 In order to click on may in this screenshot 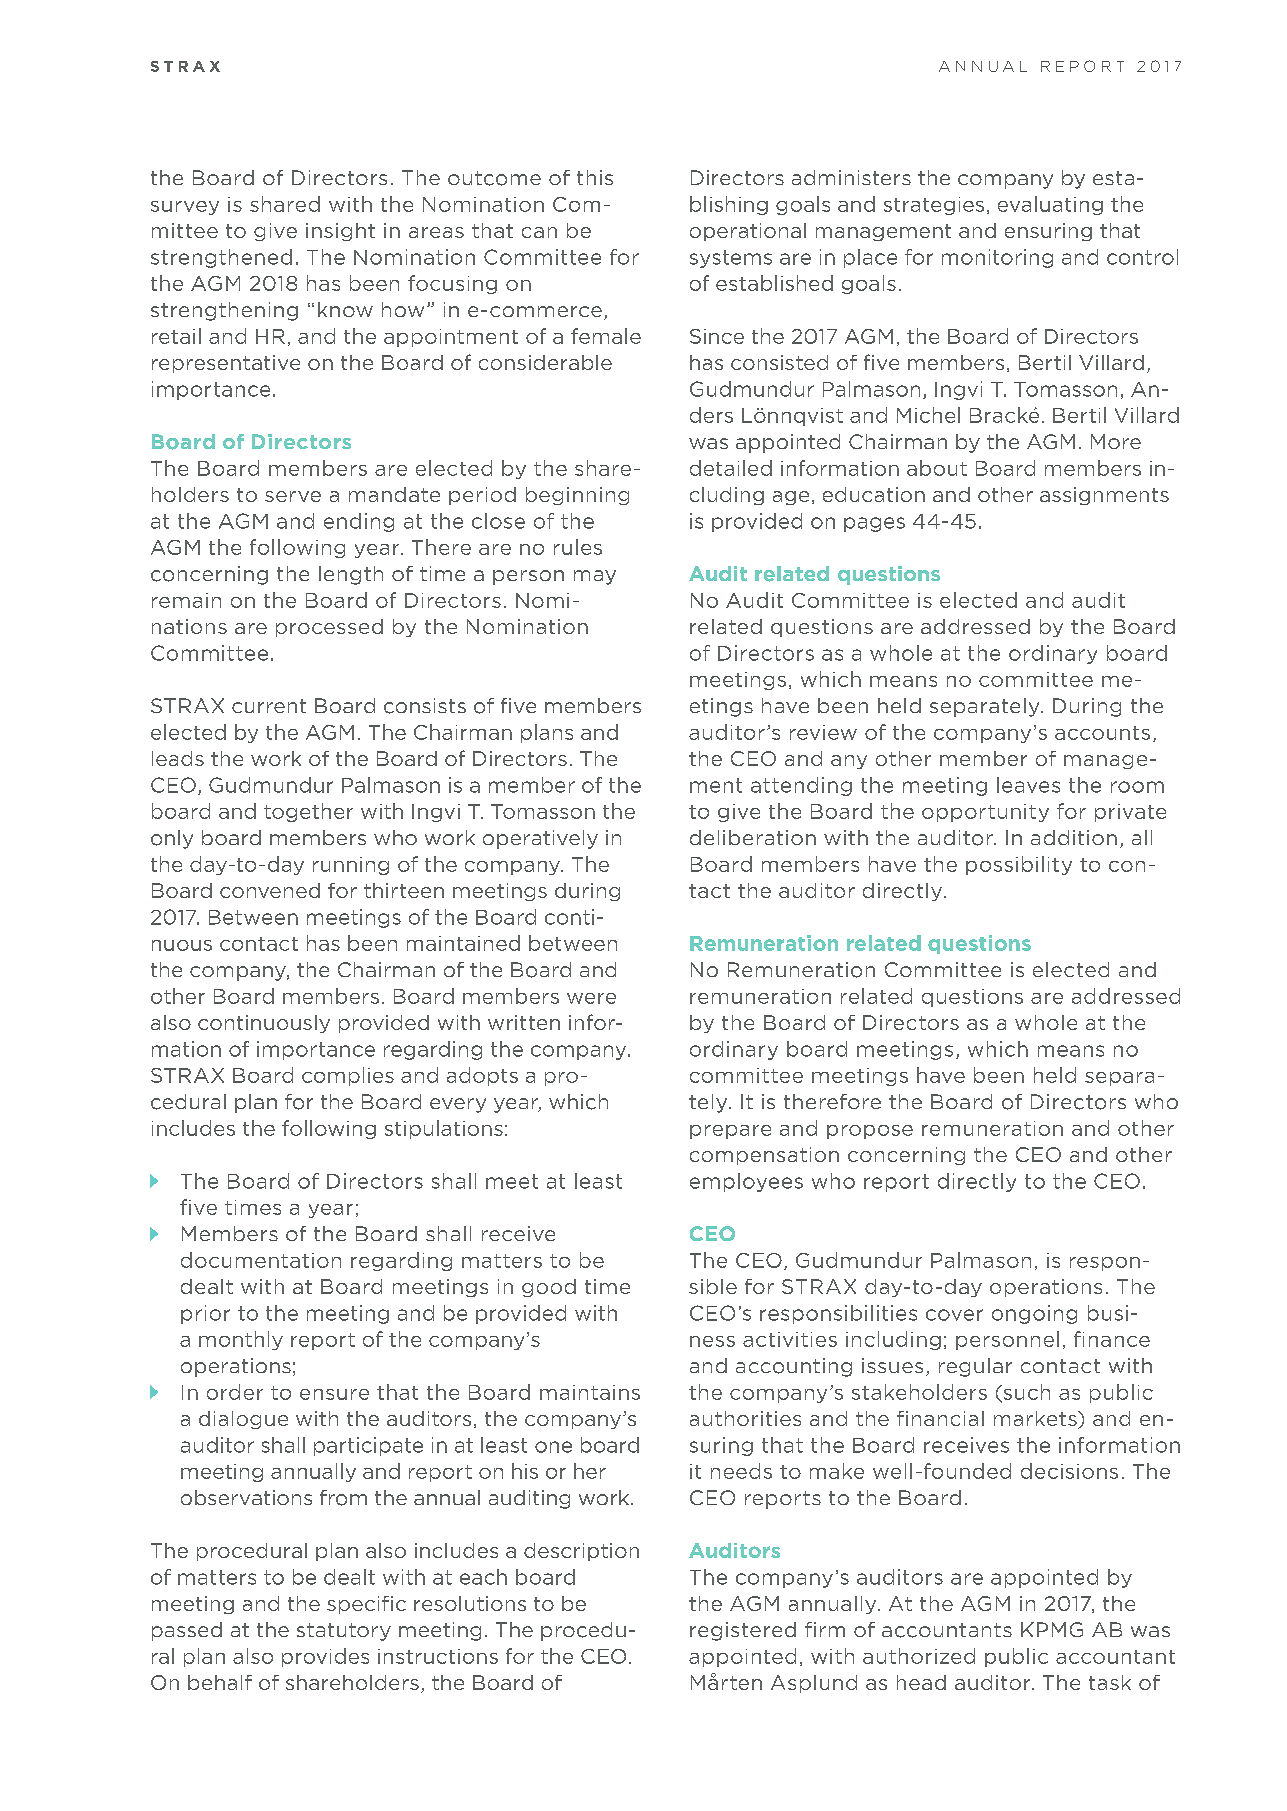, I will do `click(595, 577)`.
